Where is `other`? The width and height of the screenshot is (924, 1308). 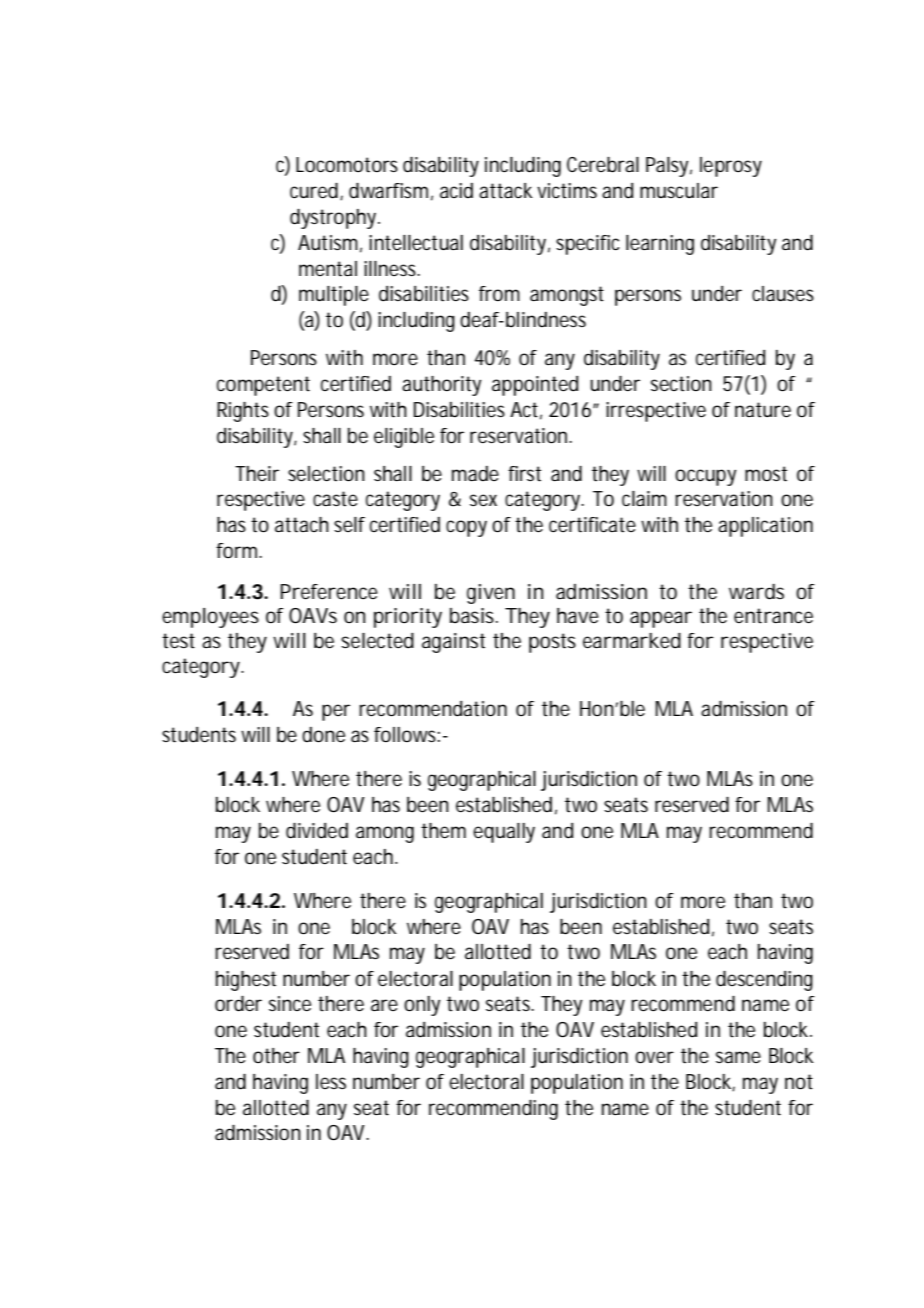 other is located at coordinates (276, 1056).
